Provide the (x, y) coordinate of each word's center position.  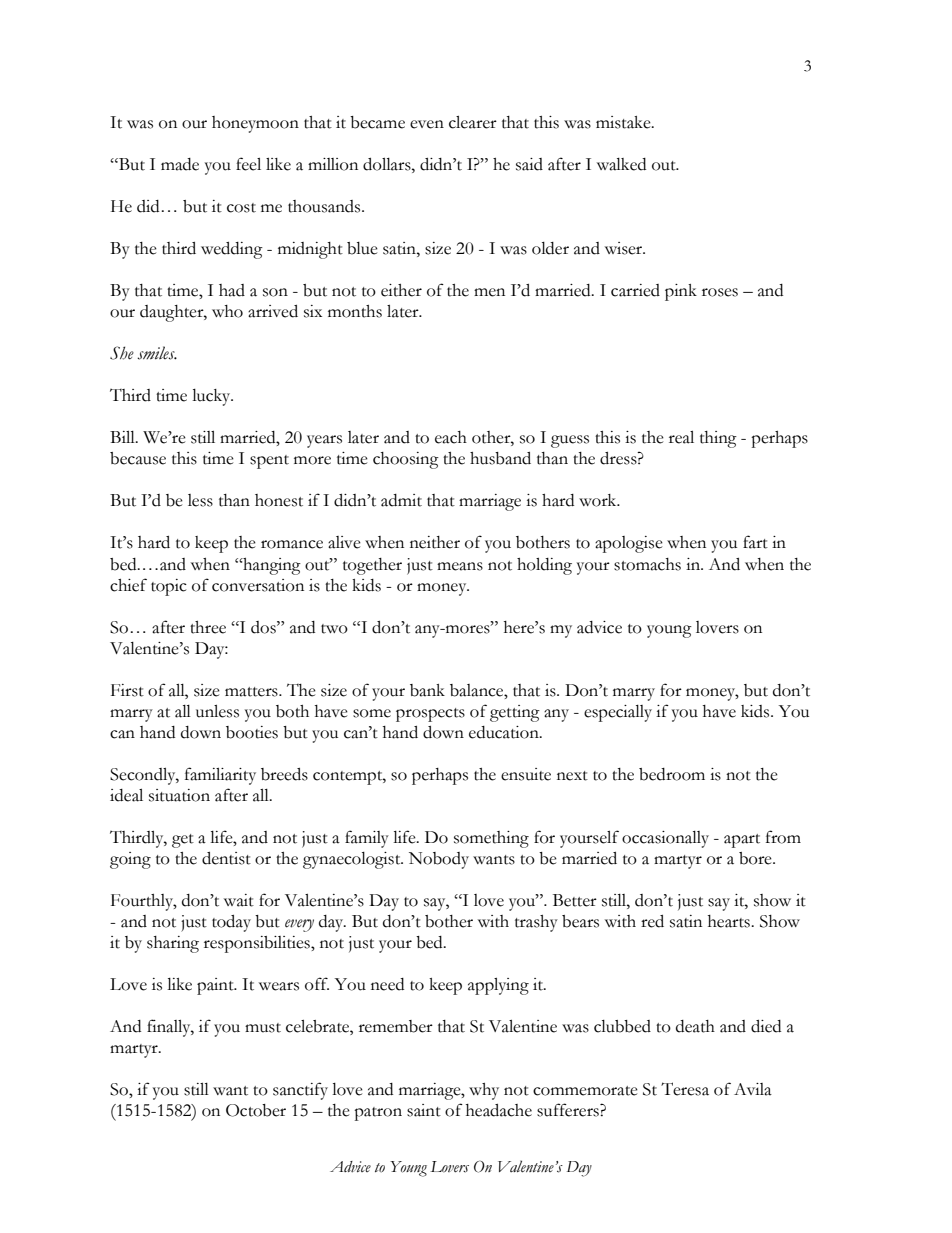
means (460, 566)
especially (618, 713)
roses (720, 292)
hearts (730, 921)
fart (755, 542)
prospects (430, 715)
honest (279, 500)
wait (239, 900)
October (256, 1110)
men (489, 292)
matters (252, 692)
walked (621, 164)
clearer (473, 122)
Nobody (439, 860)
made (180, 164)
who (227, 311)
